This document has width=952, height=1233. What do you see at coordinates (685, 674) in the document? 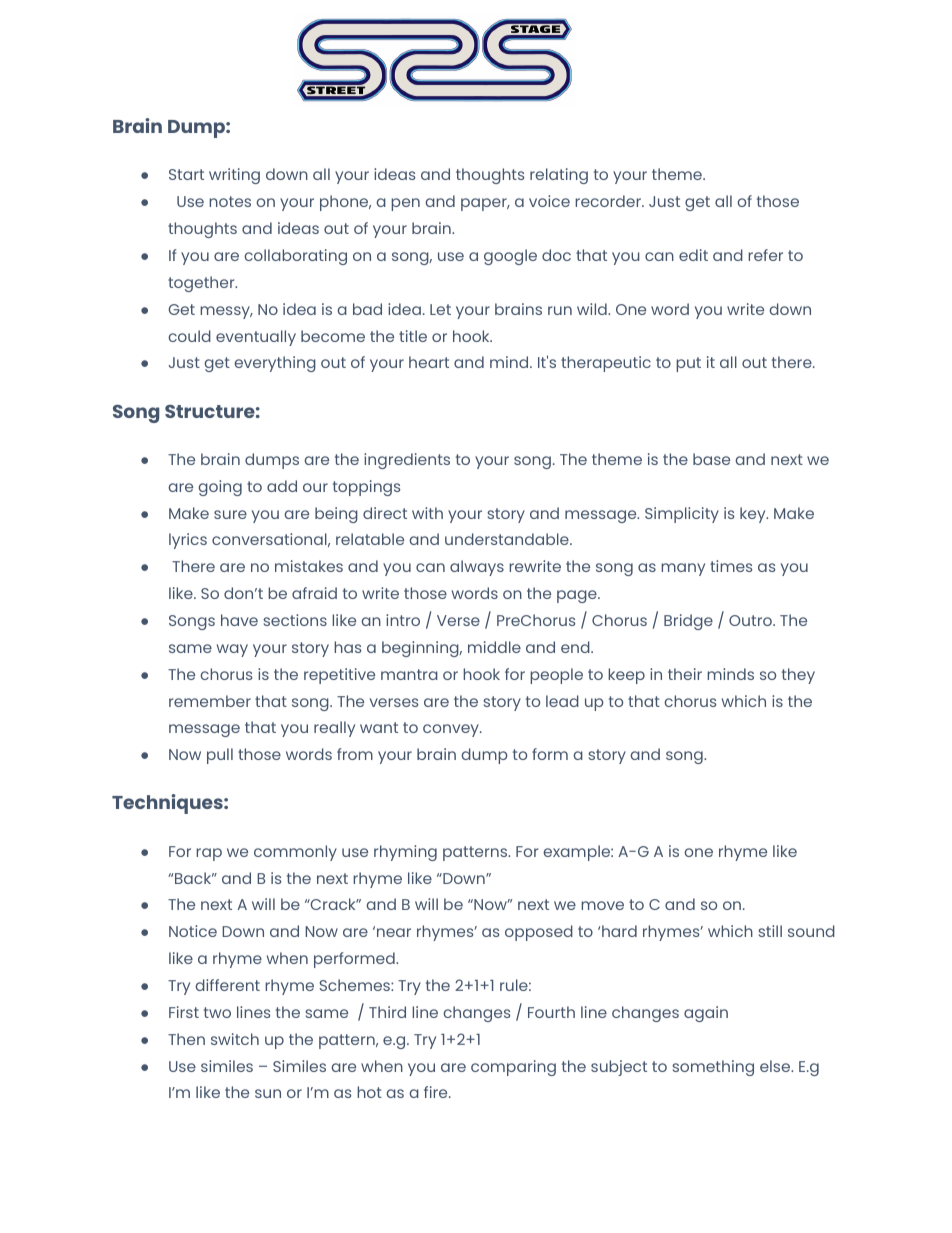
I see `their` at bounding box center [685, 674].
